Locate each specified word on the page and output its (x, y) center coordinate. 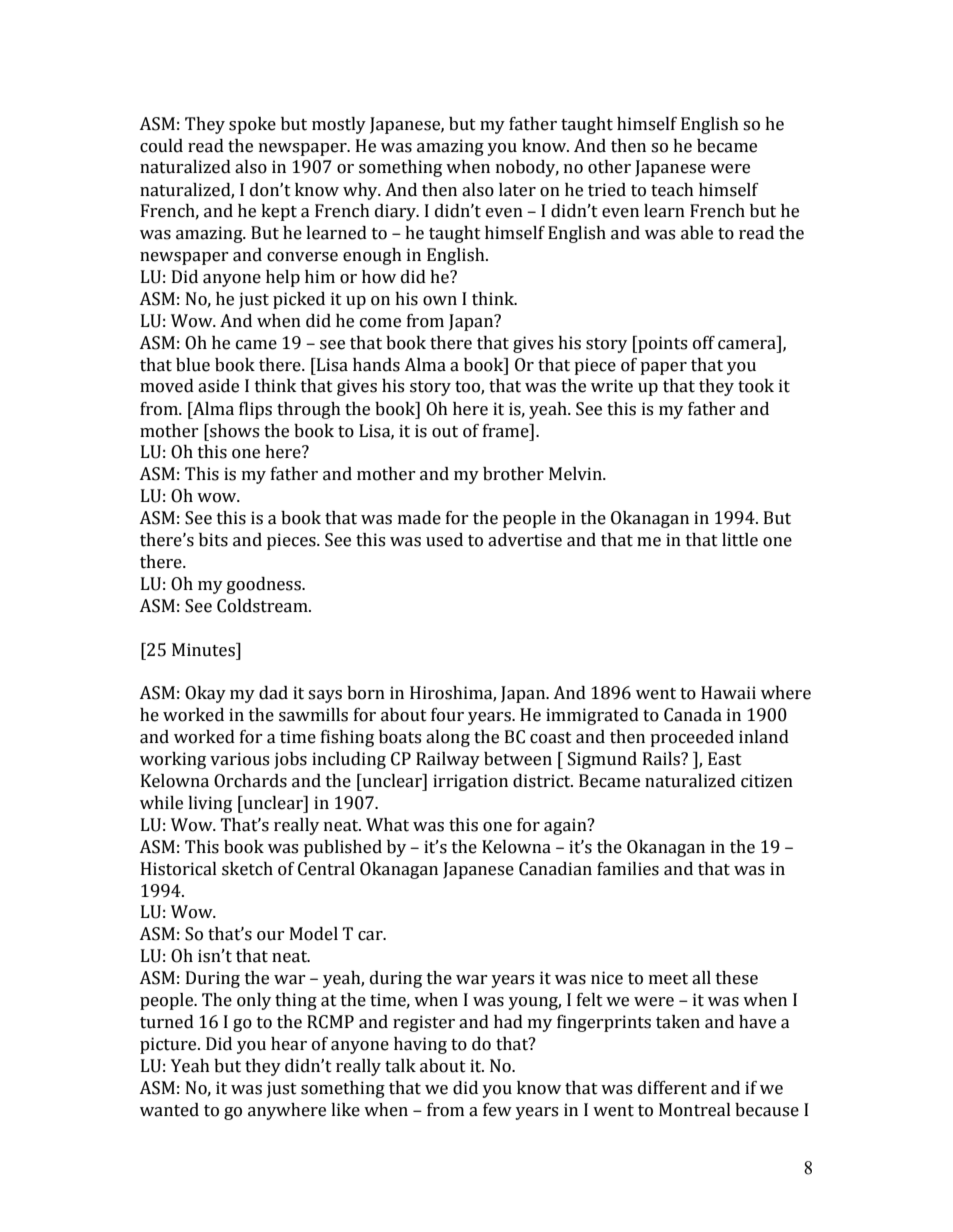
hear (289, 1044)
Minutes (204, 650)
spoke (252, 125)
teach (672, 190)
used (444, 540)
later (517, 190)
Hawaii (728, 693)
